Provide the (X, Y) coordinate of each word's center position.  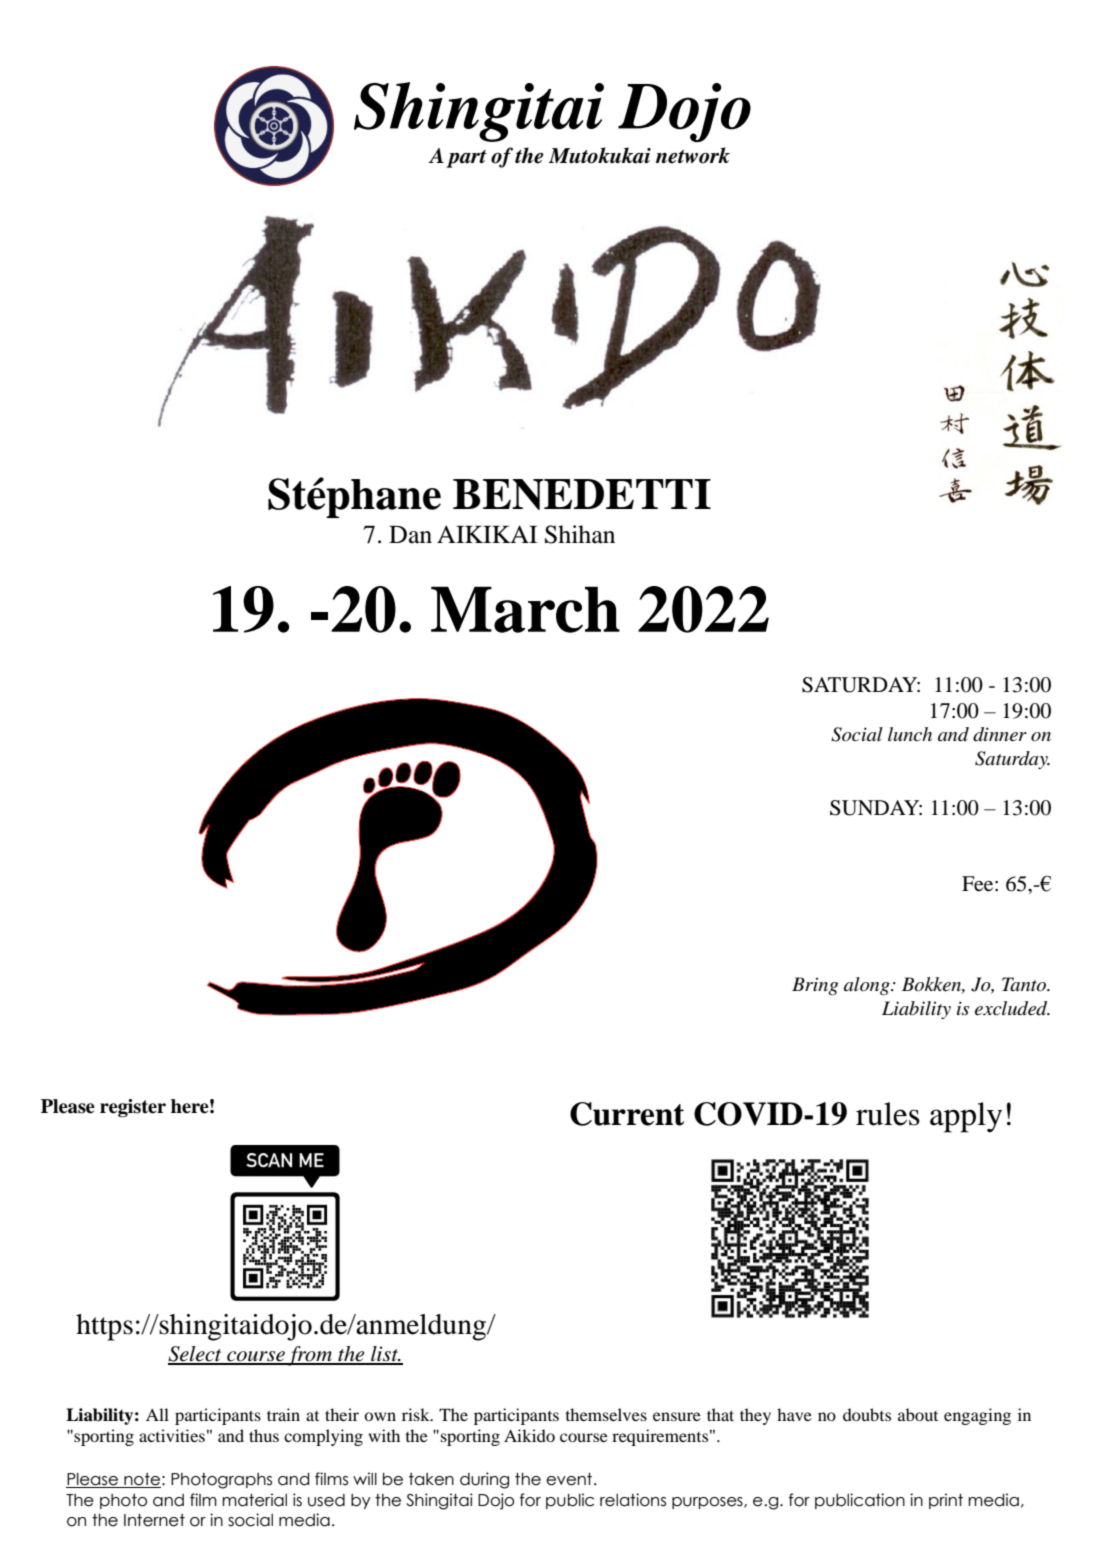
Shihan (580, 534)
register (133, 1108)
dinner (1000, 734)
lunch (910, 734)
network (693, 155)
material (254, 1500)
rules (888, 1114)
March (525, 609)
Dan (410, 535)
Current (627, 1114)
